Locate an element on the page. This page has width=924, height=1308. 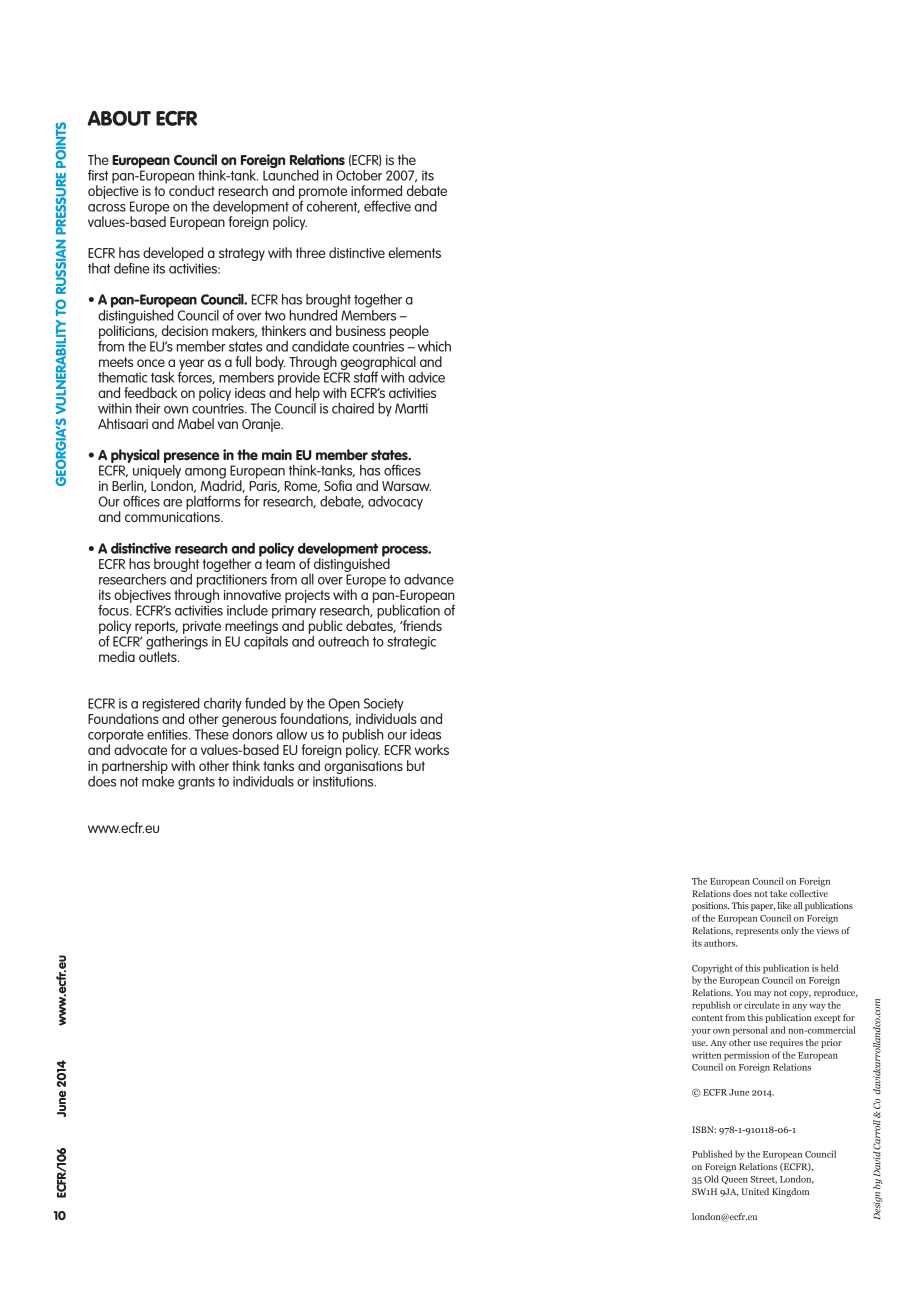
Queen is located at coordinates (734, 1180).
